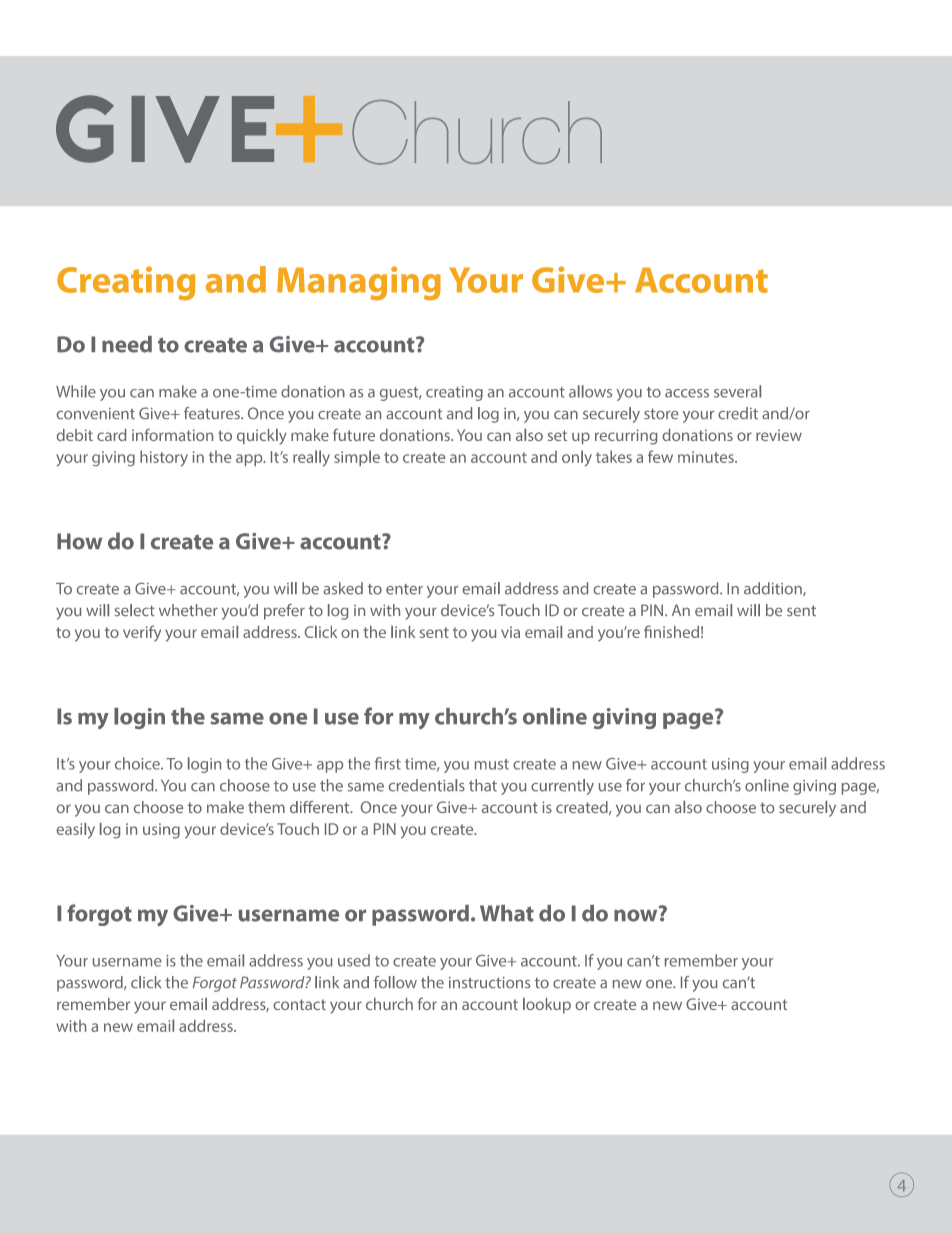 This screenshot has height=1233, width=952. What do you see at coordinates (142, 633) in the screenshot?
I see `verify` at bounding box center [142, 633].
